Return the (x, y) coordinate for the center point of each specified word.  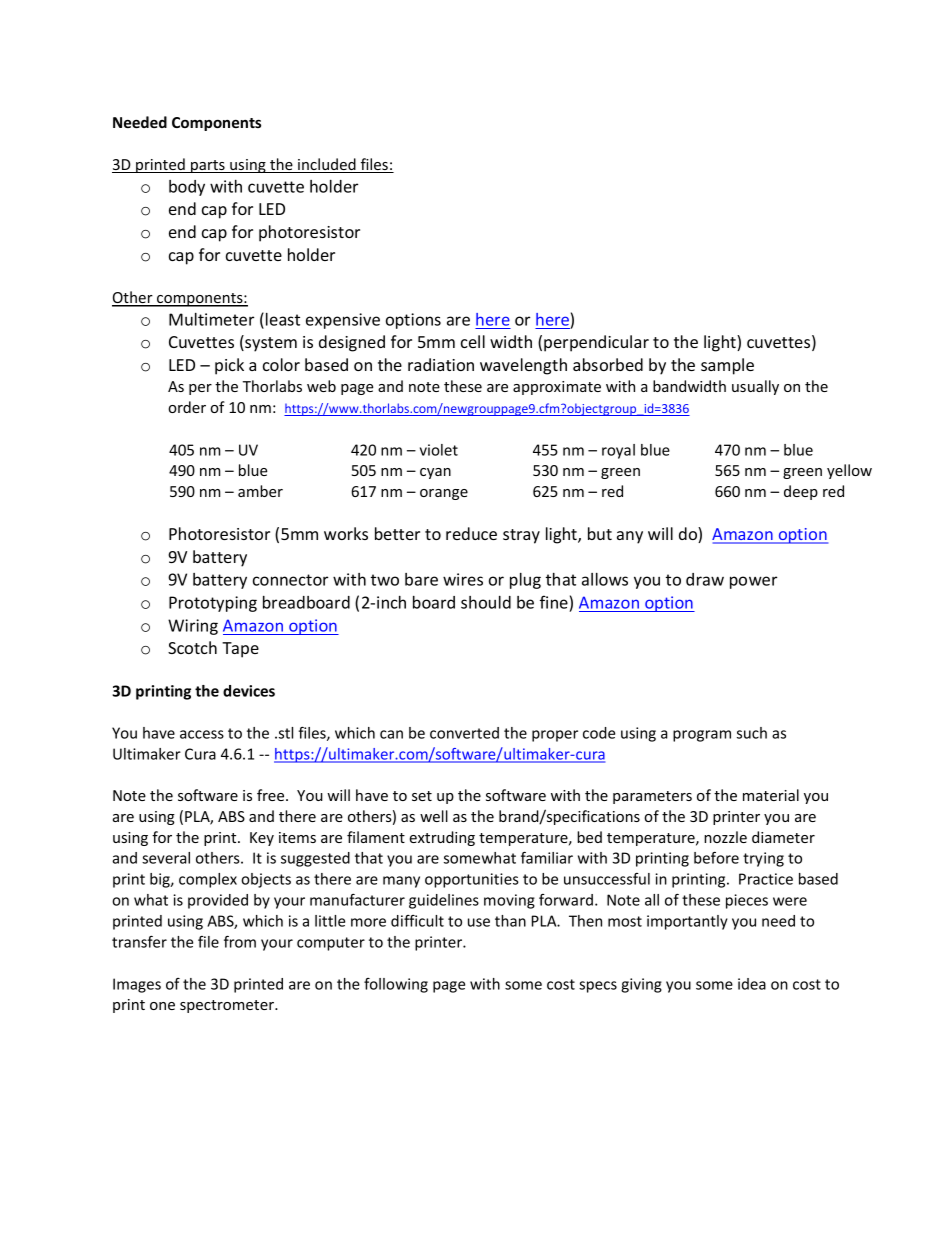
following (396, 985)
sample (727, 366)
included (327, 165)
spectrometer (228, 1006)
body (187, 188)
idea (752, 984)
